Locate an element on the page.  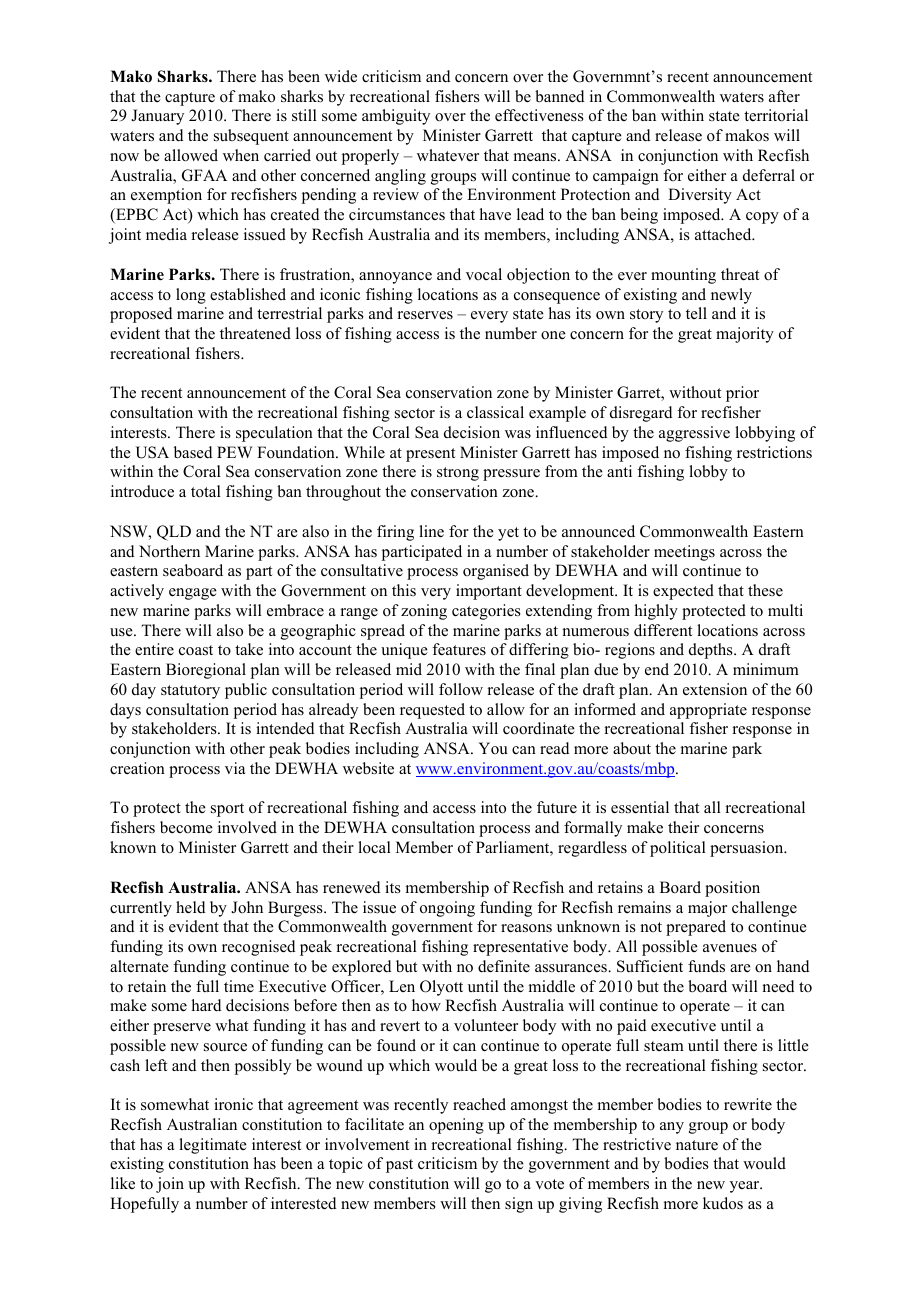
features is located at coordinates (459, 649).
